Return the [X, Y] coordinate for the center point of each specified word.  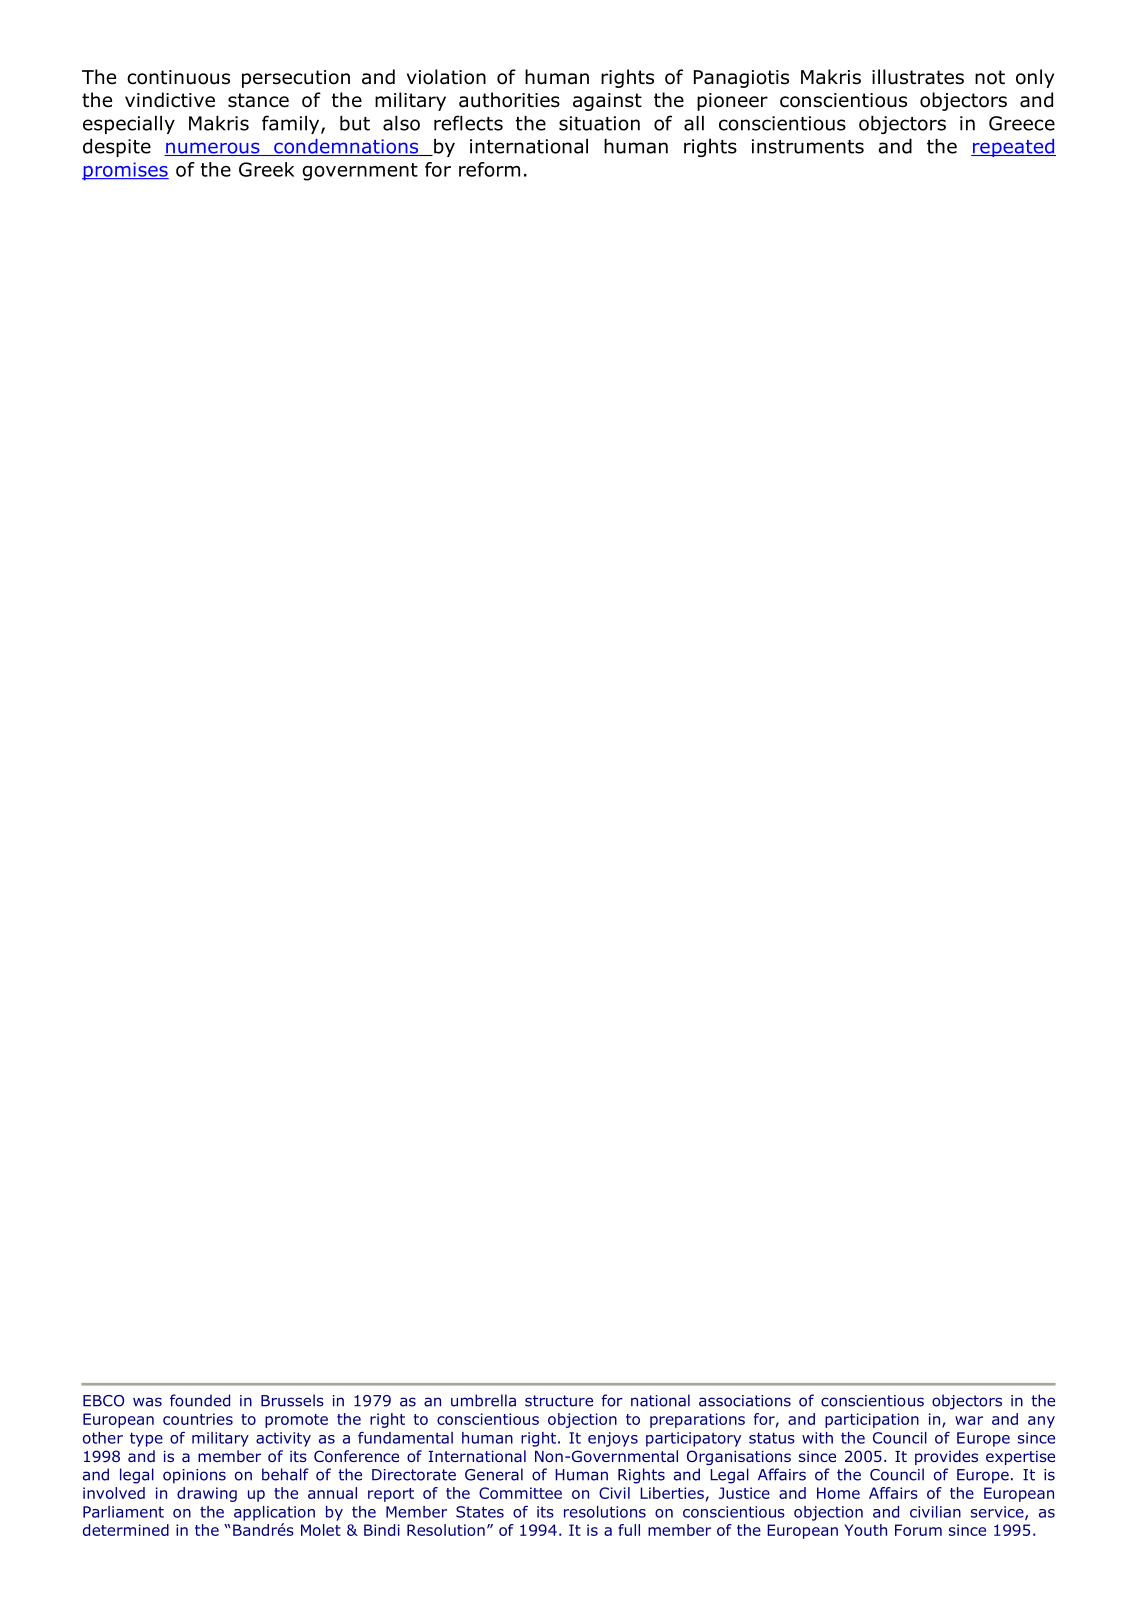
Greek [267, 169]
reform [489, 169]
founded [200, 1400]
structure [559, 1401]
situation [599, 123]
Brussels [292, 1400]
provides [946, 1457]
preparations [697, 1420]
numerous [213, 149]
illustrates [918, 77]
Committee [520, 1493]
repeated [1013, 148]
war [969, 1420]
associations [745, 1401]
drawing [207, 1494]
